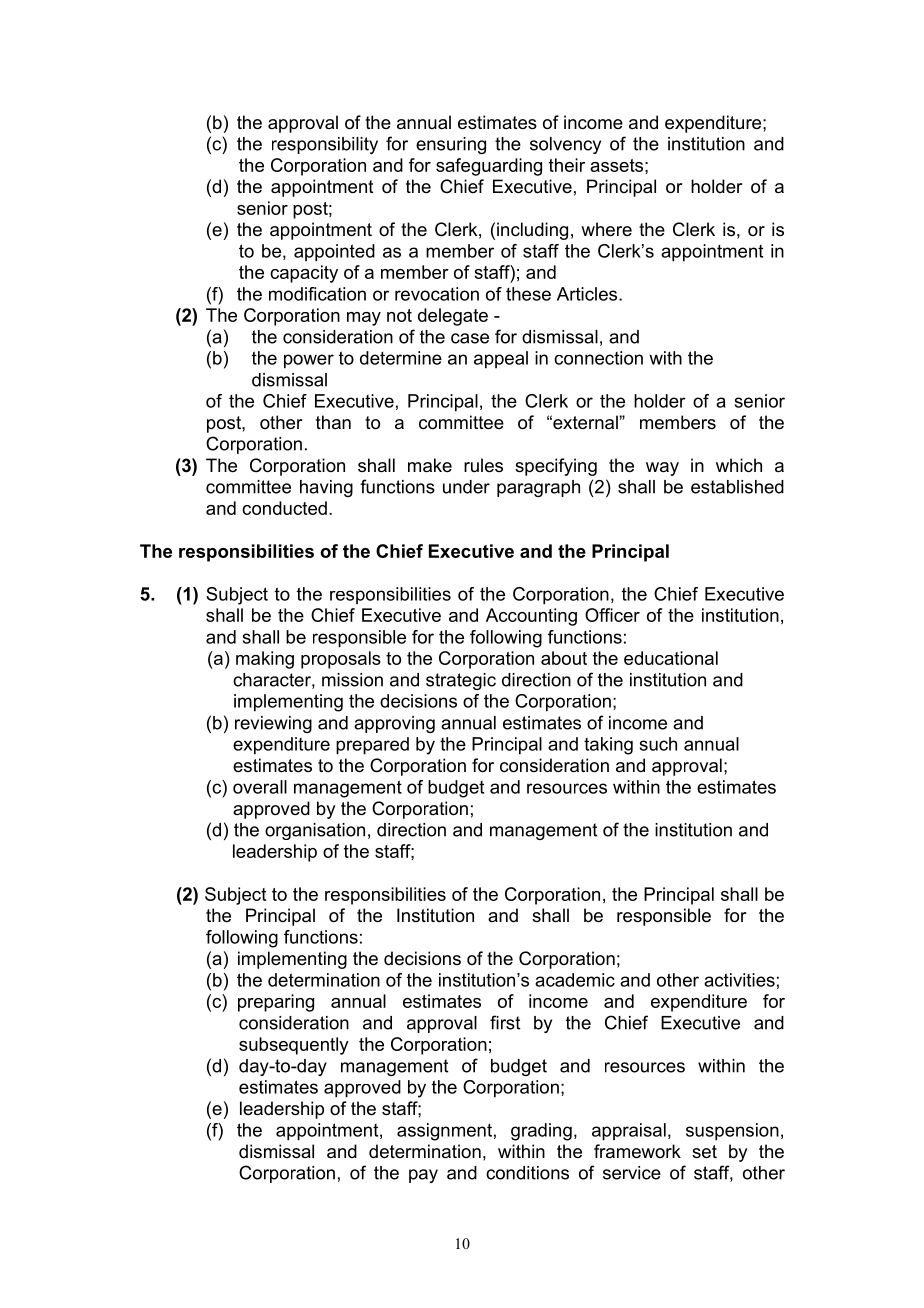 This page has width=924, height=1308. Describe the element at coordinates (489, 167) in the page. I see `safeguarding` at that location.
